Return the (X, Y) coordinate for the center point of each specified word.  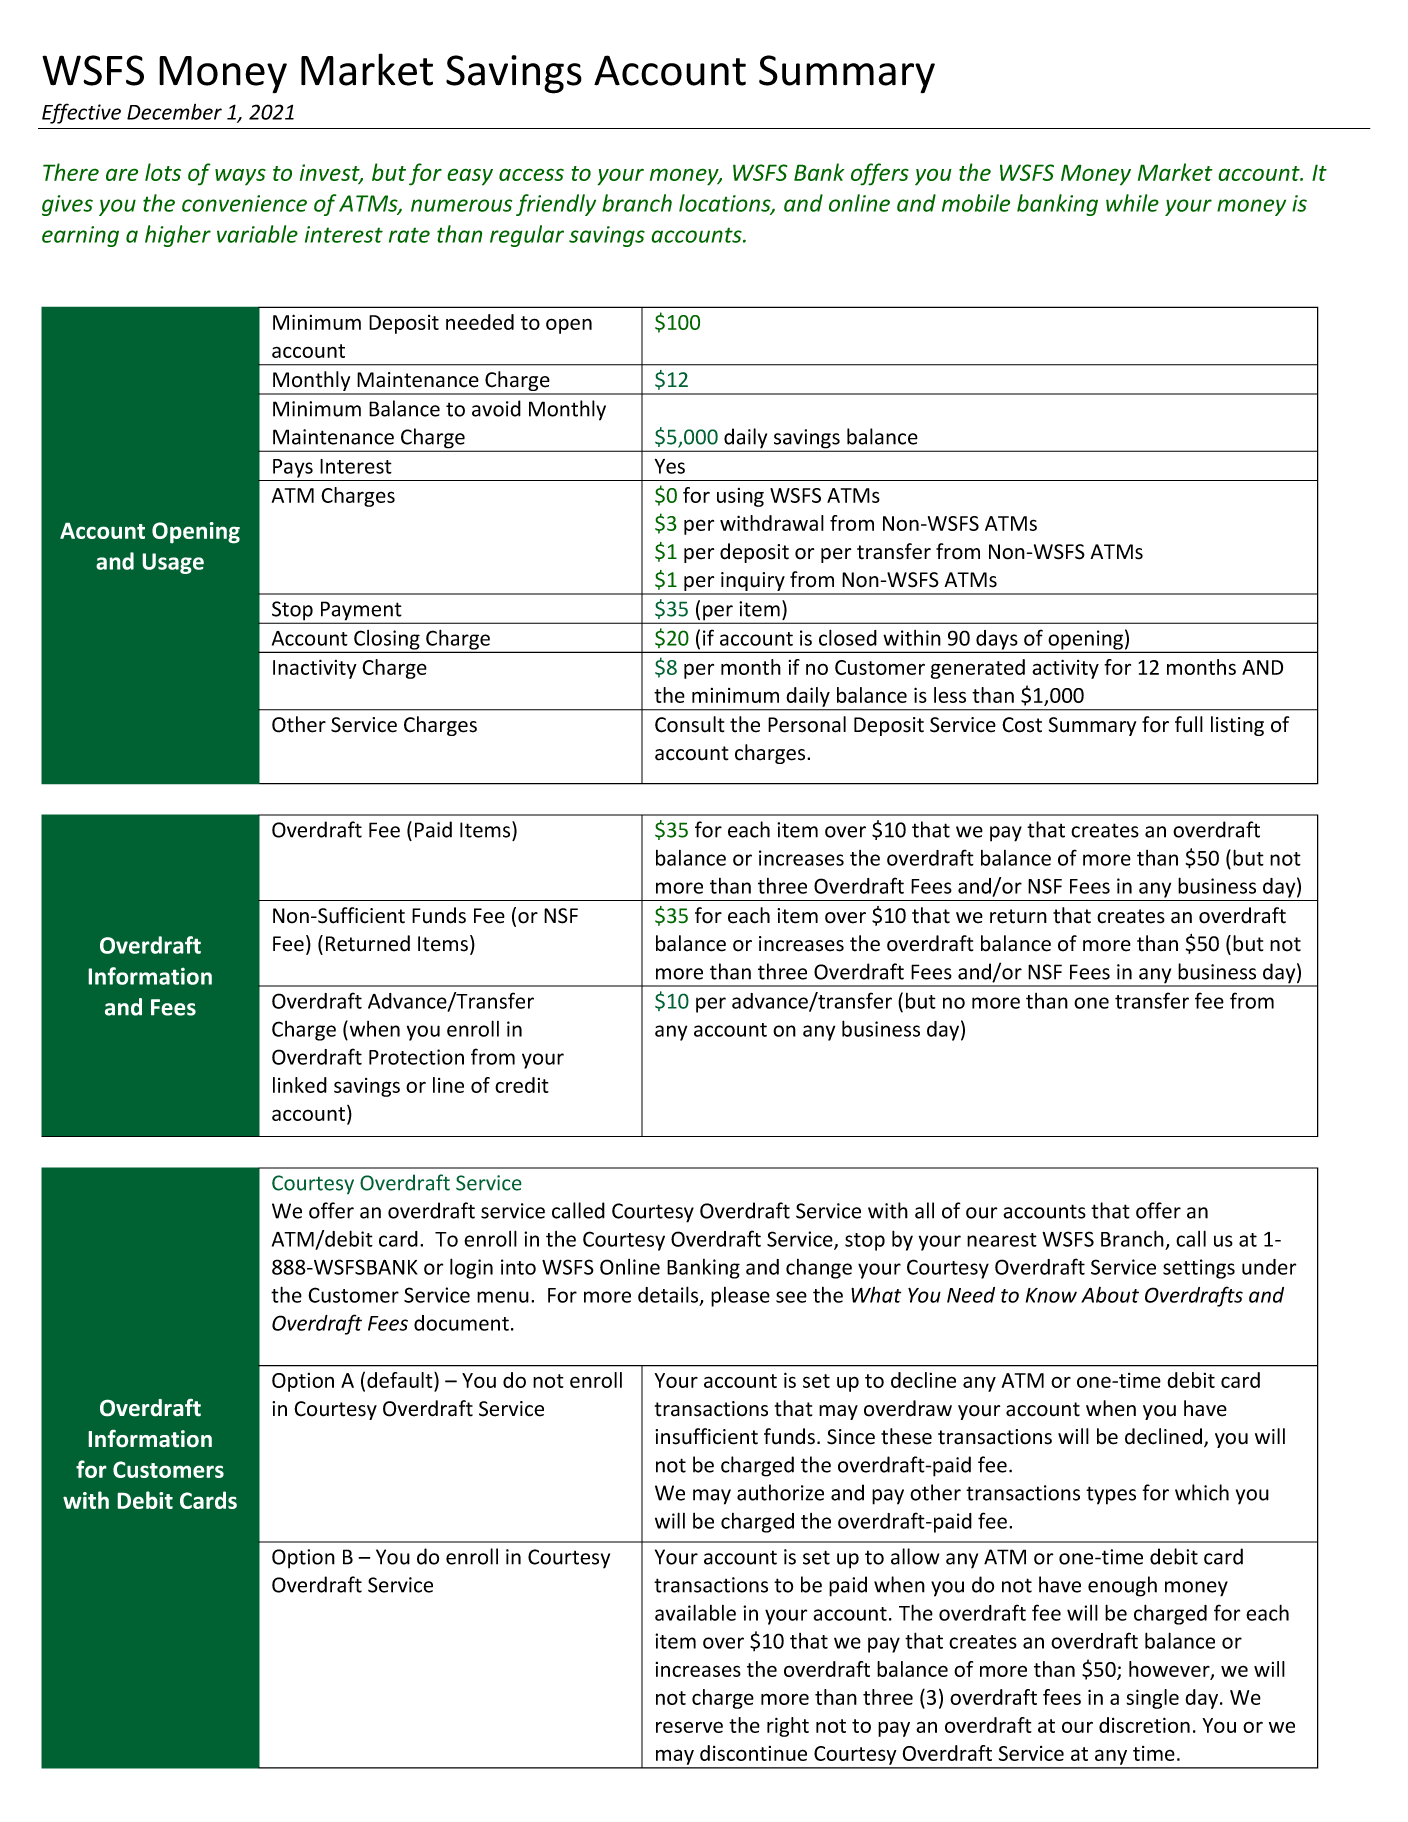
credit (522, 1085)
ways (240, 177)
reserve (689, 1727)
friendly (556, 205)
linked (300, 1085)
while (1132, 203)
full (1189, 724)
